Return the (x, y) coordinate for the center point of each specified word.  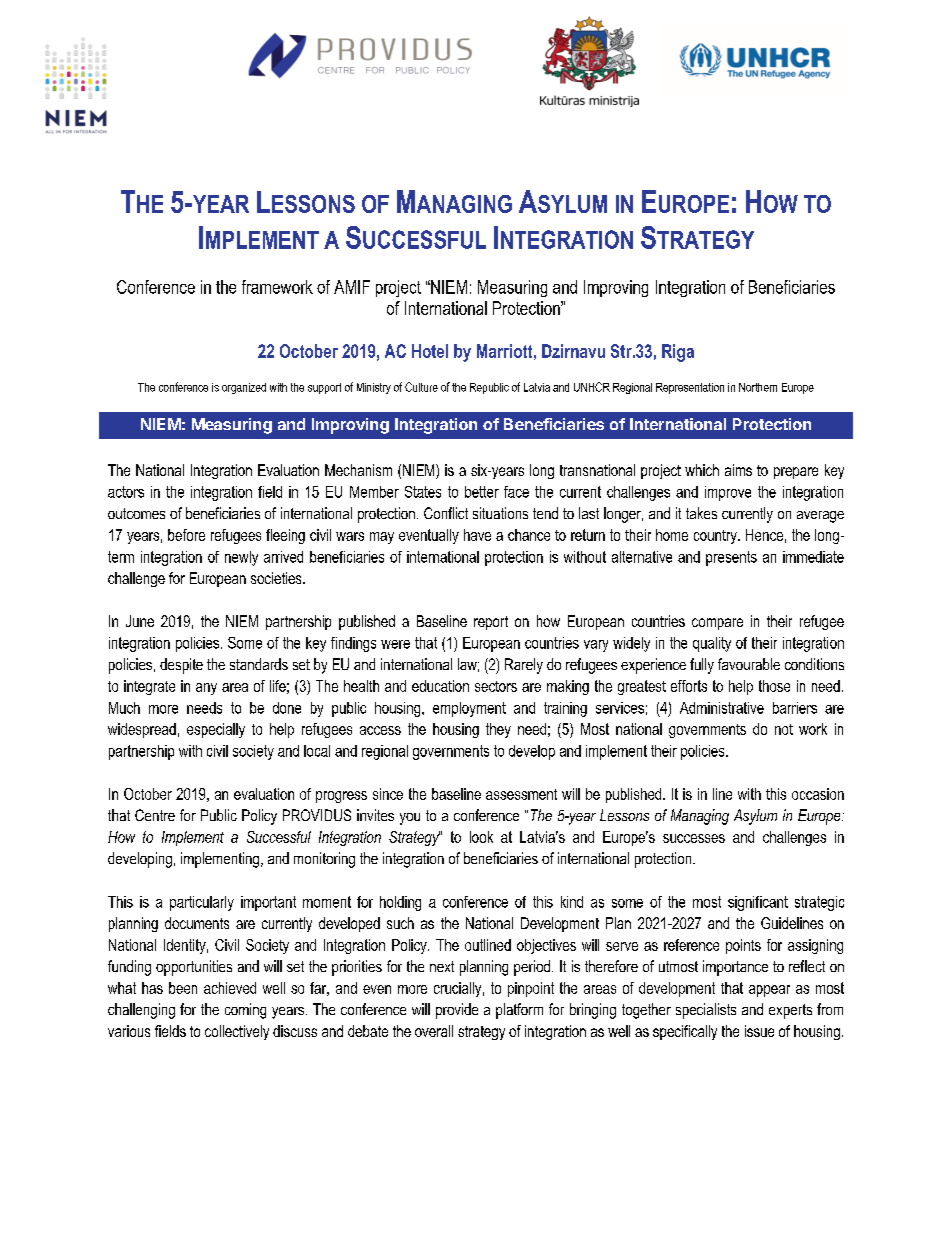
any (206, 689)
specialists (706, 1011)
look (481, 837)
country (716, 537)
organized (244, 388)
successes (694, 838)
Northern (758, 387)
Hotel (430, 351)
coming (245, 1011)
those (774, 686)
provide (457, 1011)
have (477, 535)
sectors (496, 686)
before (186, 535)
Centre (155, 815)
